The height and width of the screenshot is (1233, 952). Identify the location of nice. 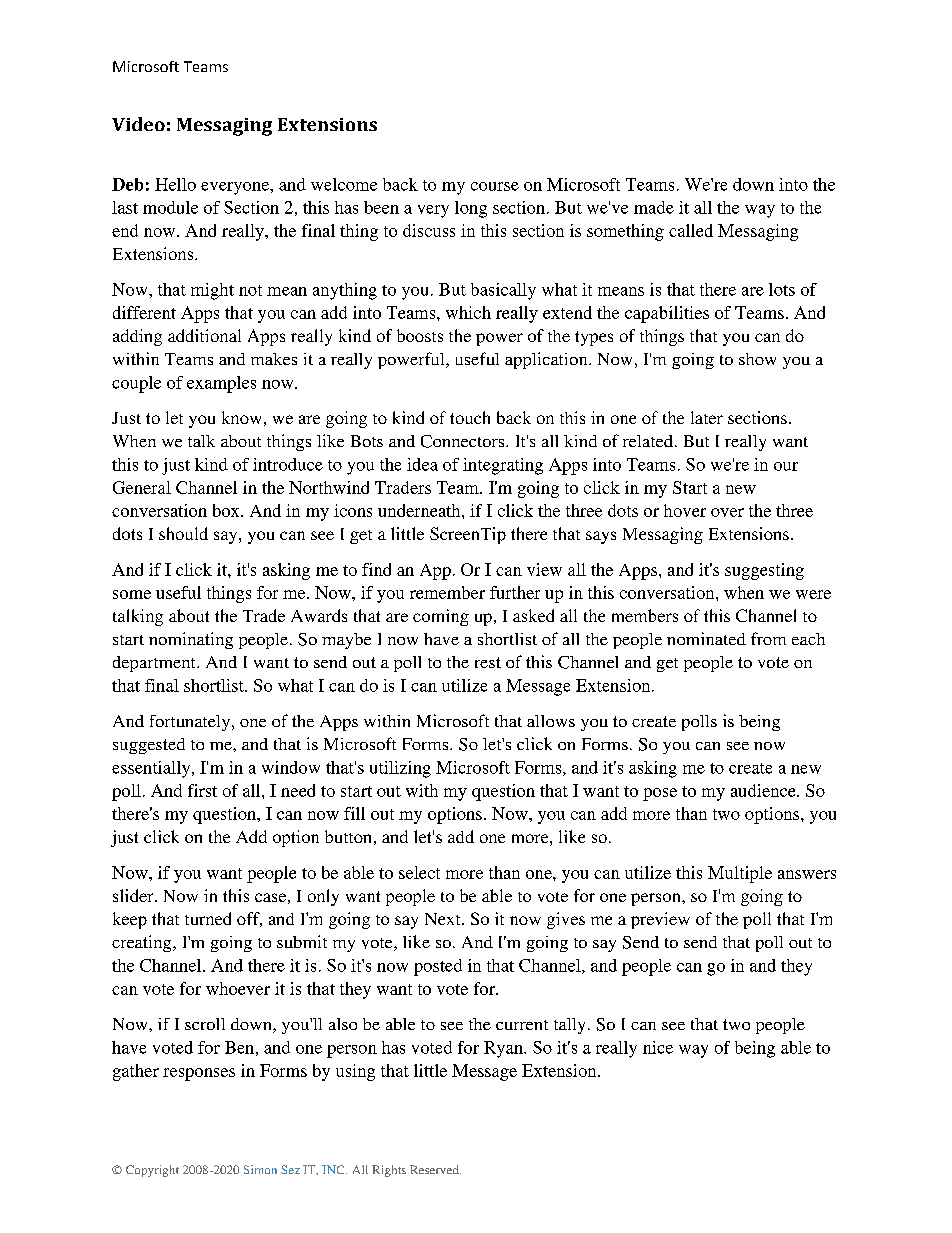
(658, 1047).
